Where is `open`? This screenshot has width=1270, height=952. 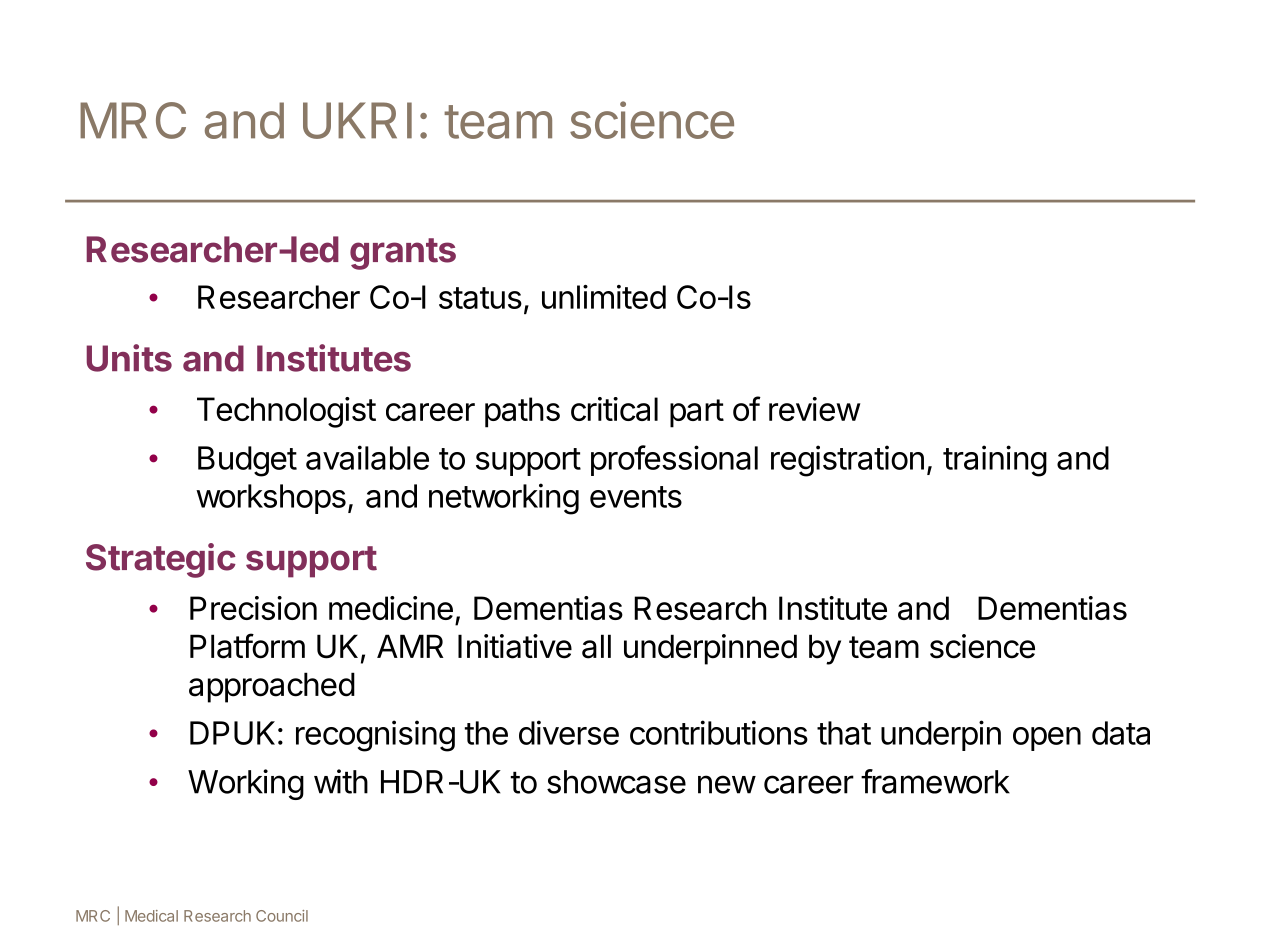 open is located at coordinates (1047, 739).
